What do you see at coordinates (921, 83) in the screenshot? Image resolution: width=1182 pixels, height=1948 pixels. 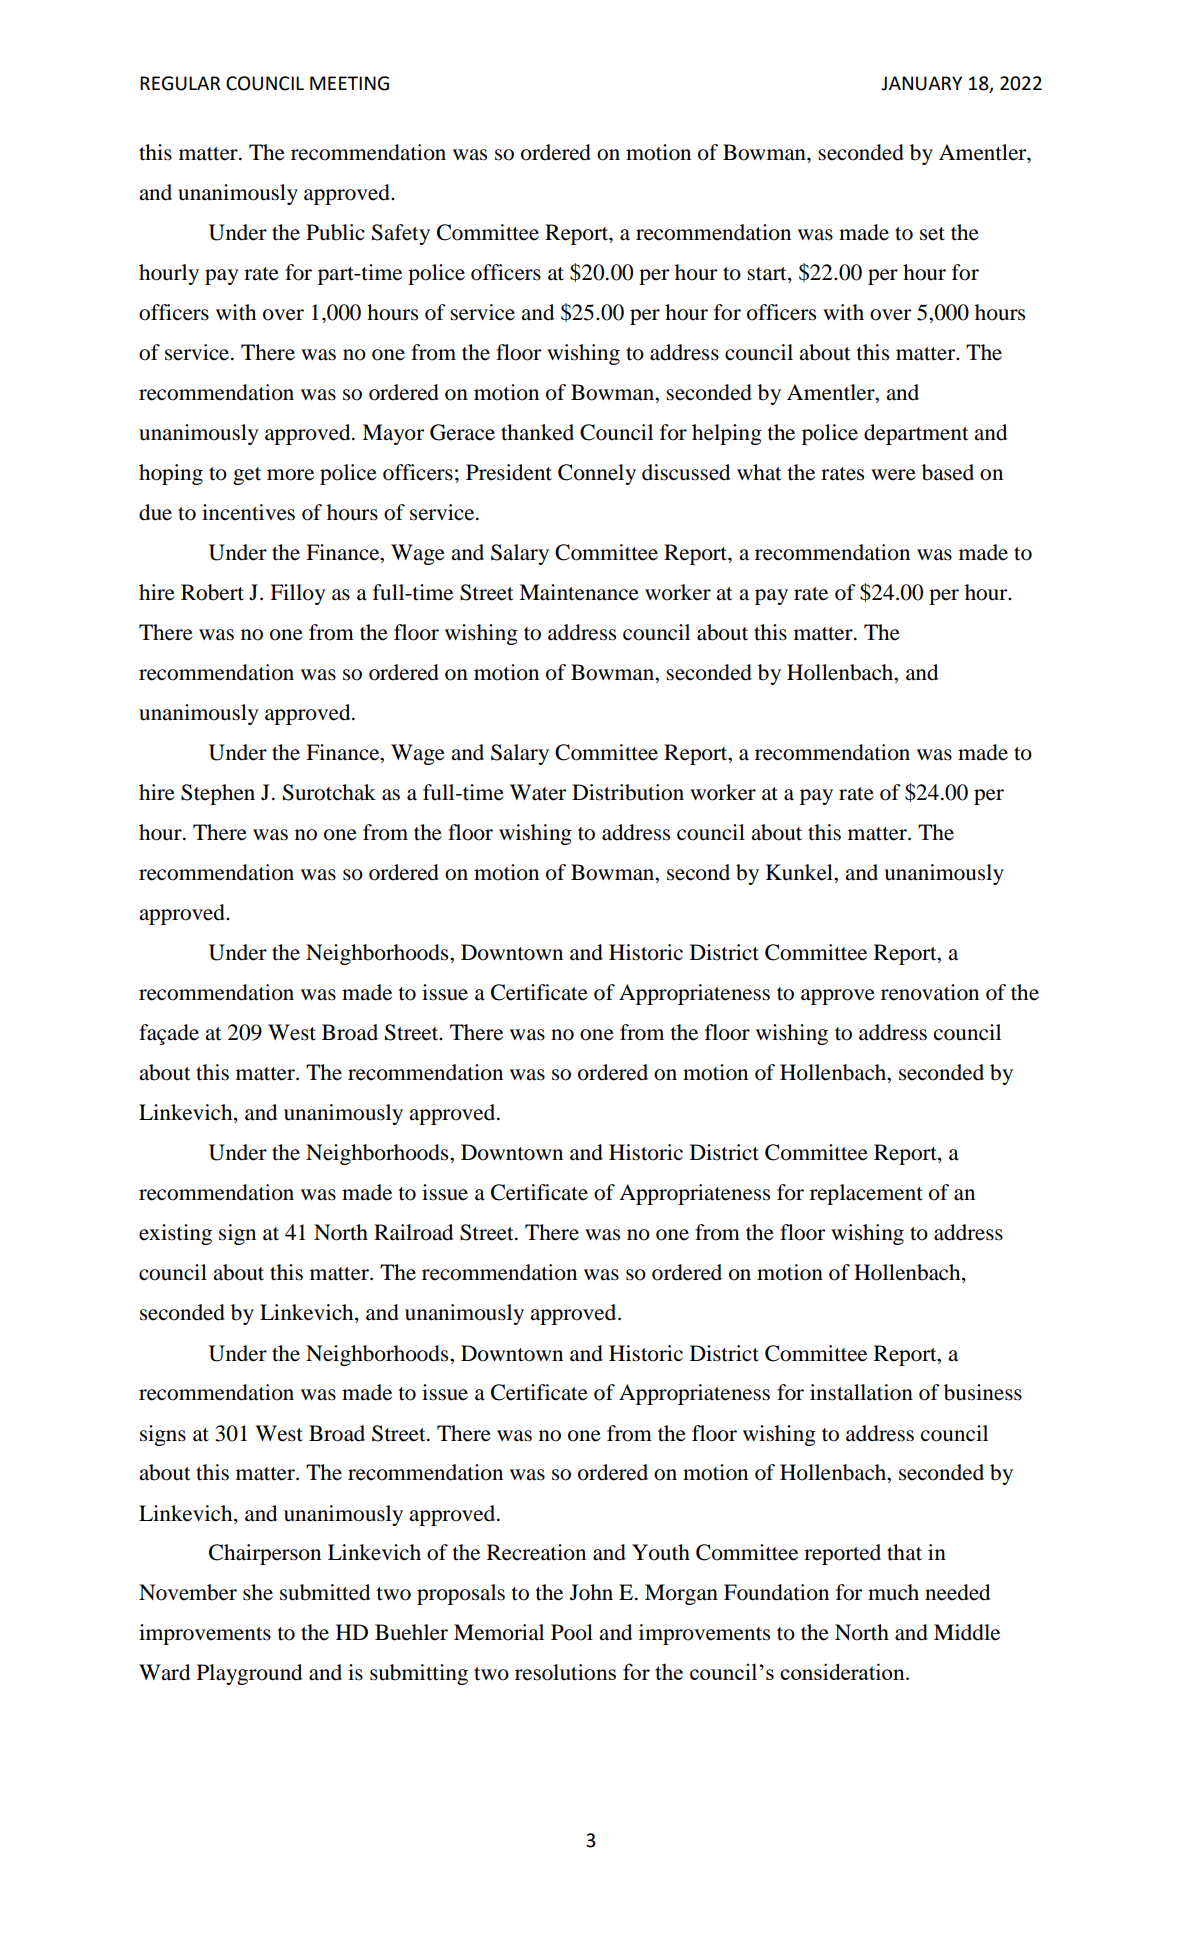 I see `JANUARY` at bounding box center [921, 83].
